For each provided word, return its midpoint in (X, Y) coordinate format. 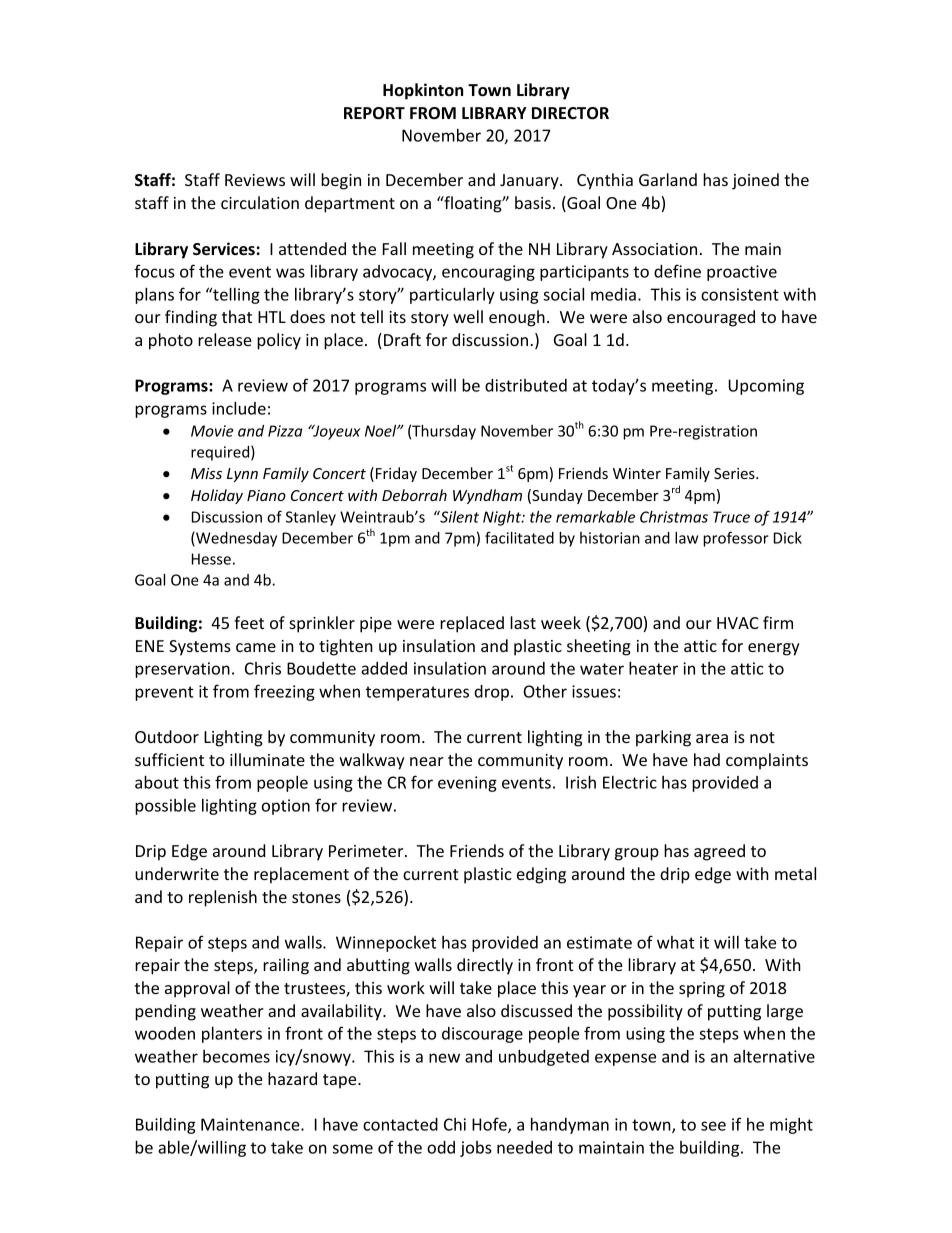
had (707, 759)
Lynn (242, 475)
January (530, 182)
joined (755, 181)
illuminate (267, 759)
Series (735, 473)
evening (467, 784)
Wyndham (487, 496)
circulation (260, 202)
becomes (236, 1056)
